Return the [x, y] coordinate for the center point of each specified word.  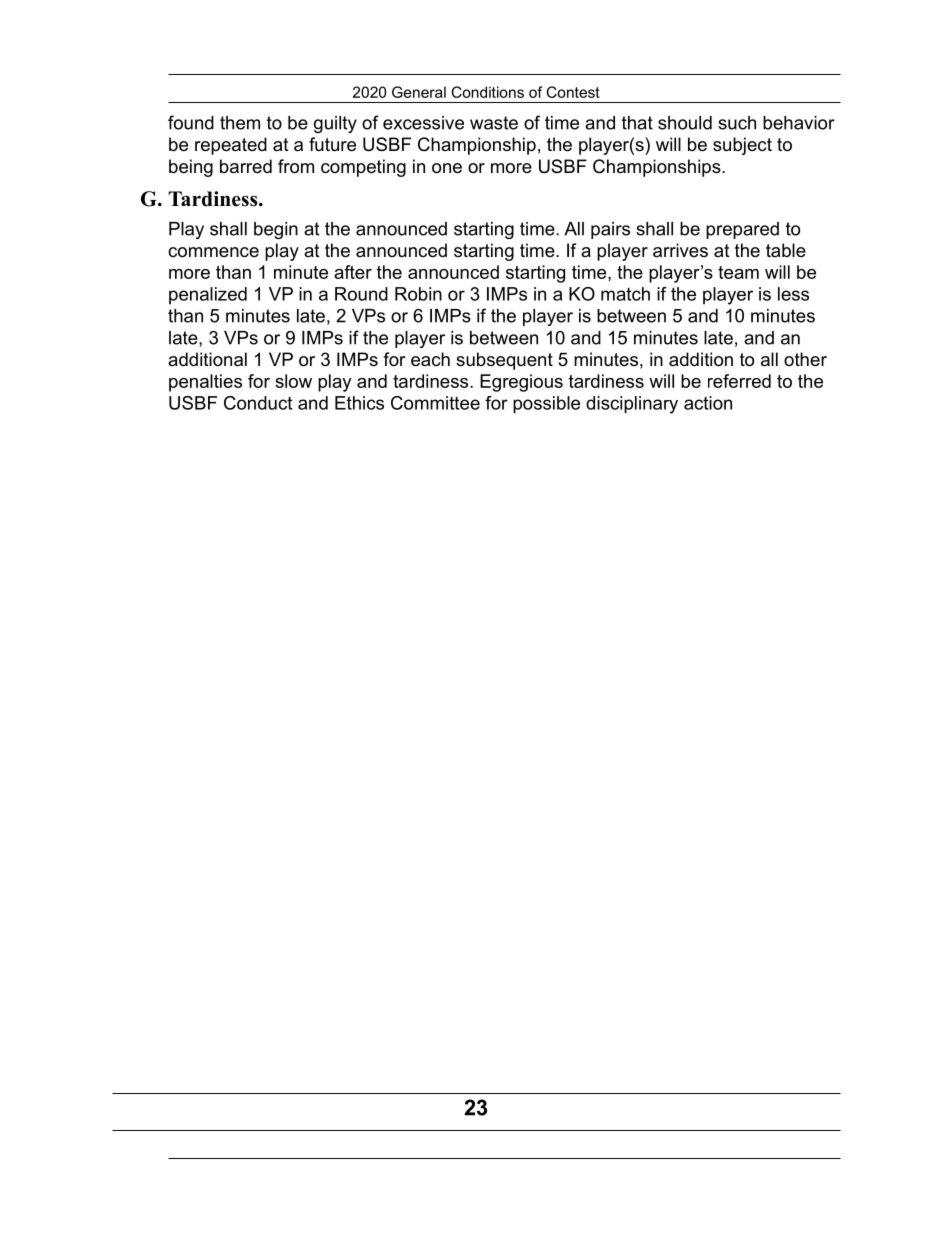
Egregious [521, 383]
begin [276, 230]
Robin [418, 294]
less [793, 294]
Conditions [488, 92]
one [447, 168]
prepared [742, 230]
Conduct [258, 403]
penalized [208, 296]
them [240, 123]
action [708, 403]
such [737, 123]
